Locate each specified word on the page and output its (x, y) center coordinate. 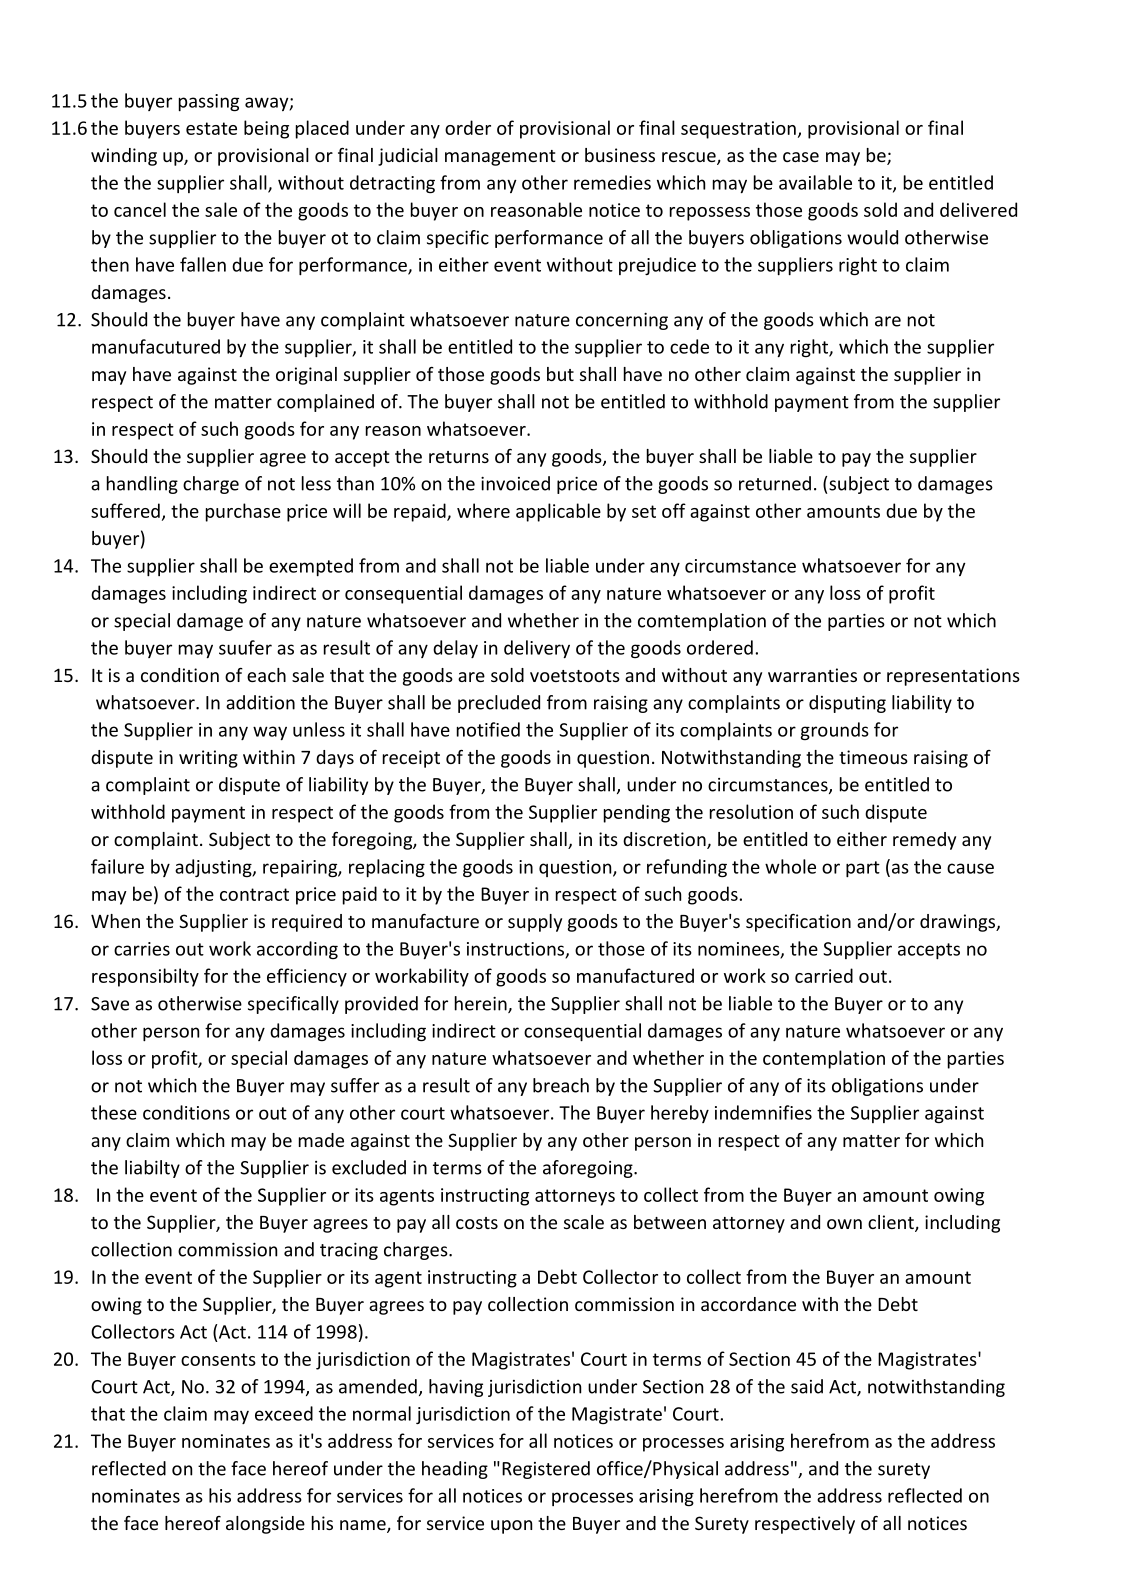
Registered (546, 1470)
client (892, 1223)
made (321, 1140)
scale (584, 1222)
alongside (265, 1525)
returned (775, 483)
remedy (924, 841)
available (815, 182)
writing (208, 759)
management (500, 158)
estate (211, 128)
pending (637, 813)
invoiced (515, 483)
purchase (243, 512)
